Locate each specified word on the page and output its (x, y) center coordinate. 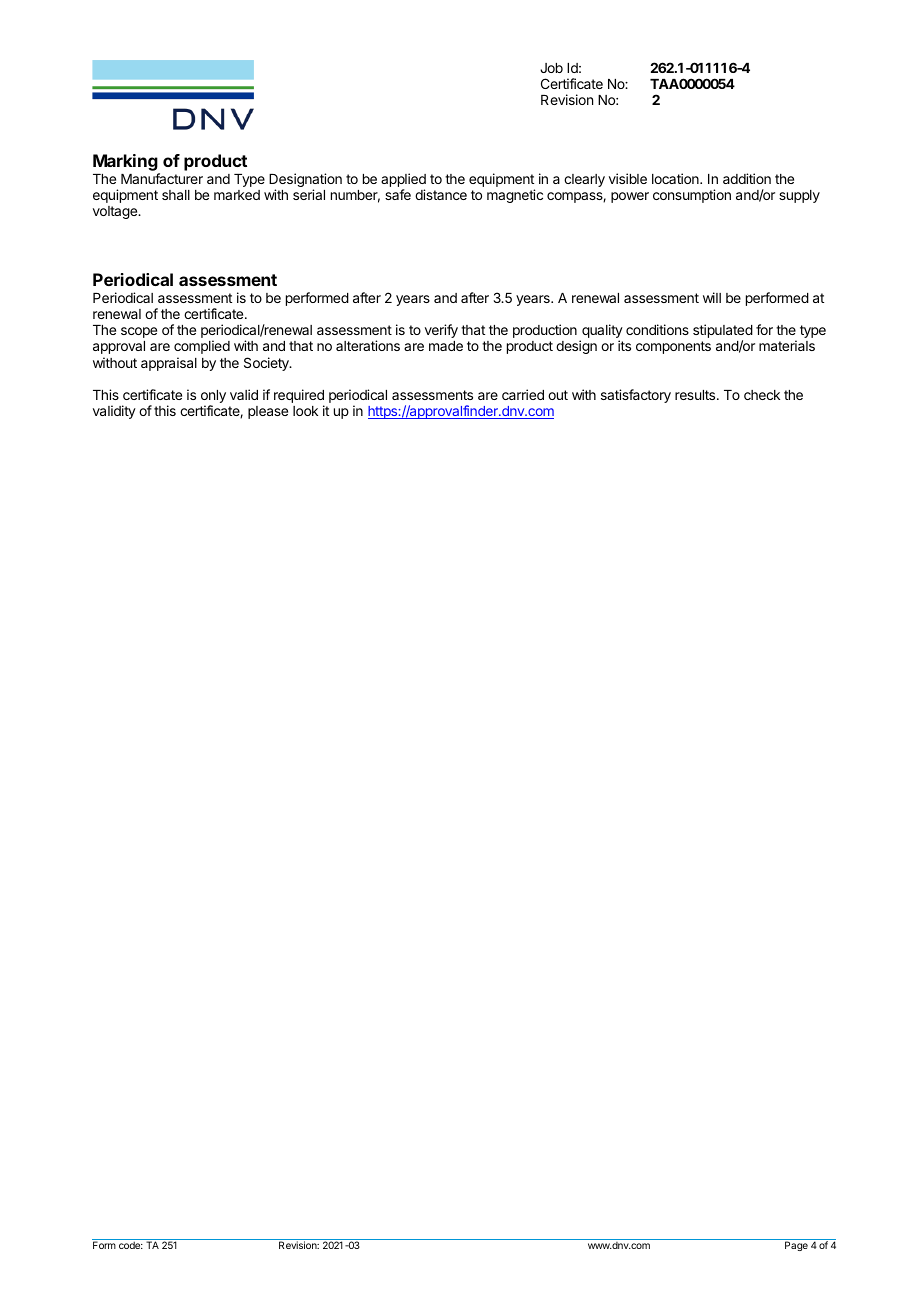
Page (796, 1246)
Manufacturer (162, 178)
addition (747, 178)
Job (551, 68)
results (696, 395)
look (305, 411)
